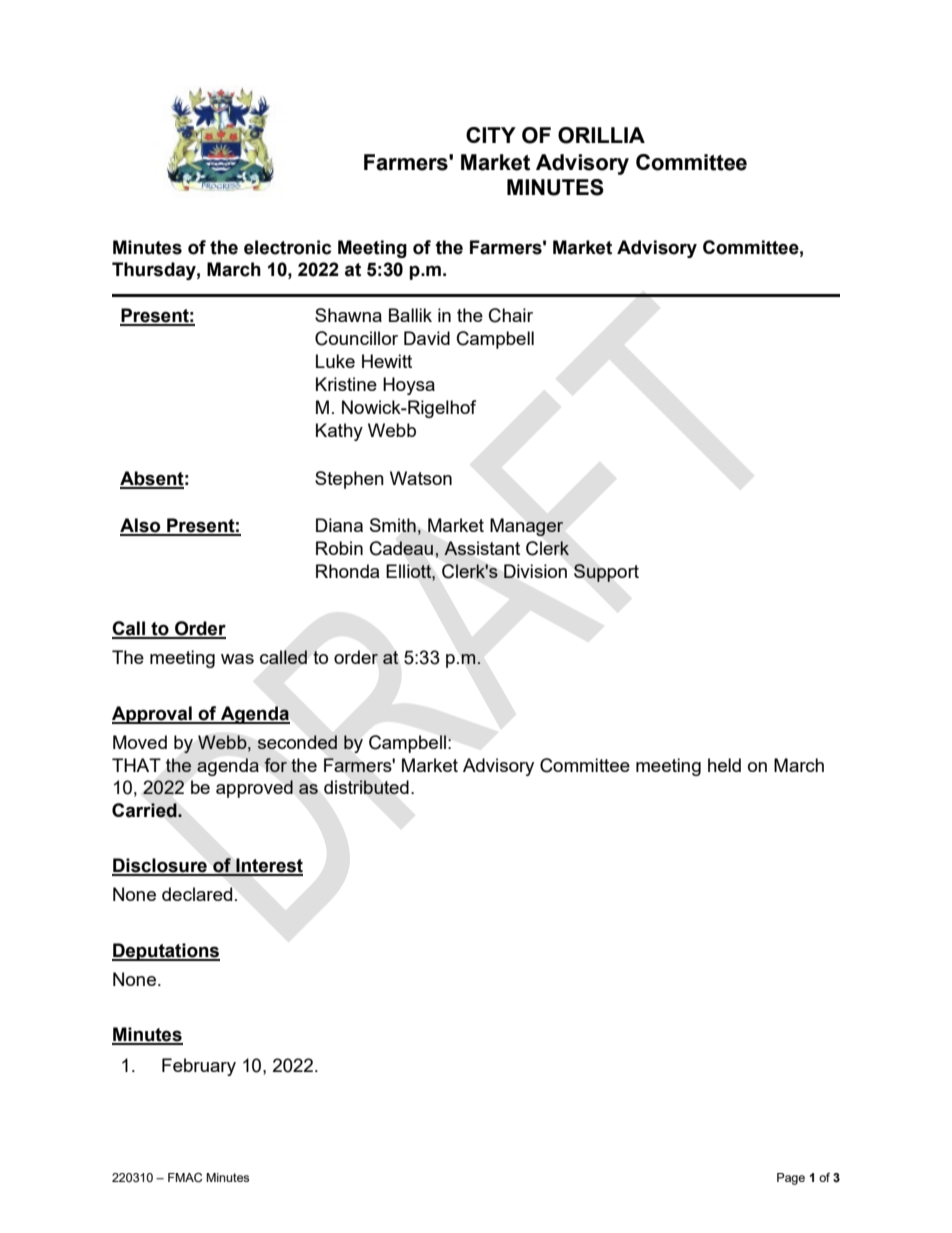 This screenshot has width=952, height=1233. I want to click on Also, so click(141, 526).
